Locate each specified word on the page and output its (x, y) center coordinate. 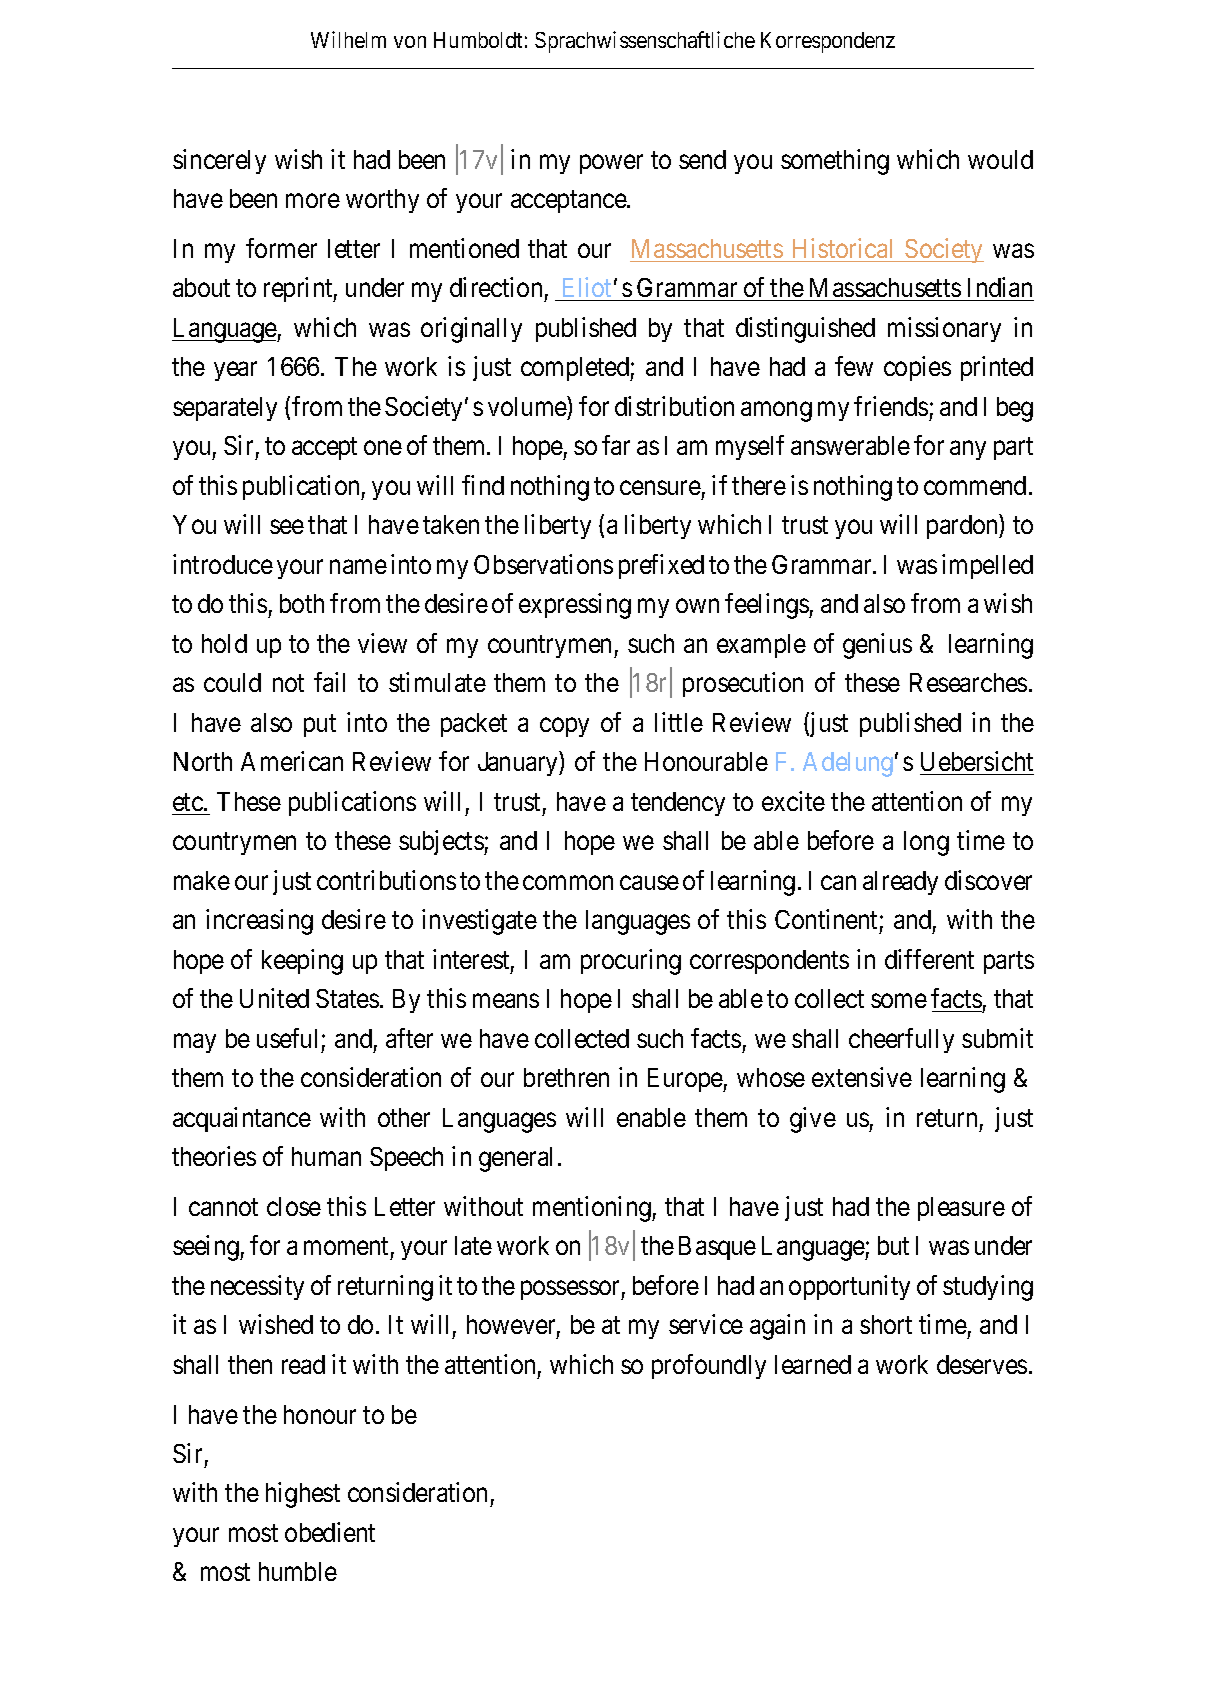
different (929, 959)
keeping (302, 962)
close (294, 1206)
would (1000, 159)
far (616, 445)
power (611, 164)
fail (329, 682)
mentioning (593, 1209)
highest (303, 1495)
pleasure (961, 1209)
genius (877, 646)
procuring (631, 962)
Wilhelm (348, 39)
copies (917, 369)
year (235, 371)
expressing (575, 606)
